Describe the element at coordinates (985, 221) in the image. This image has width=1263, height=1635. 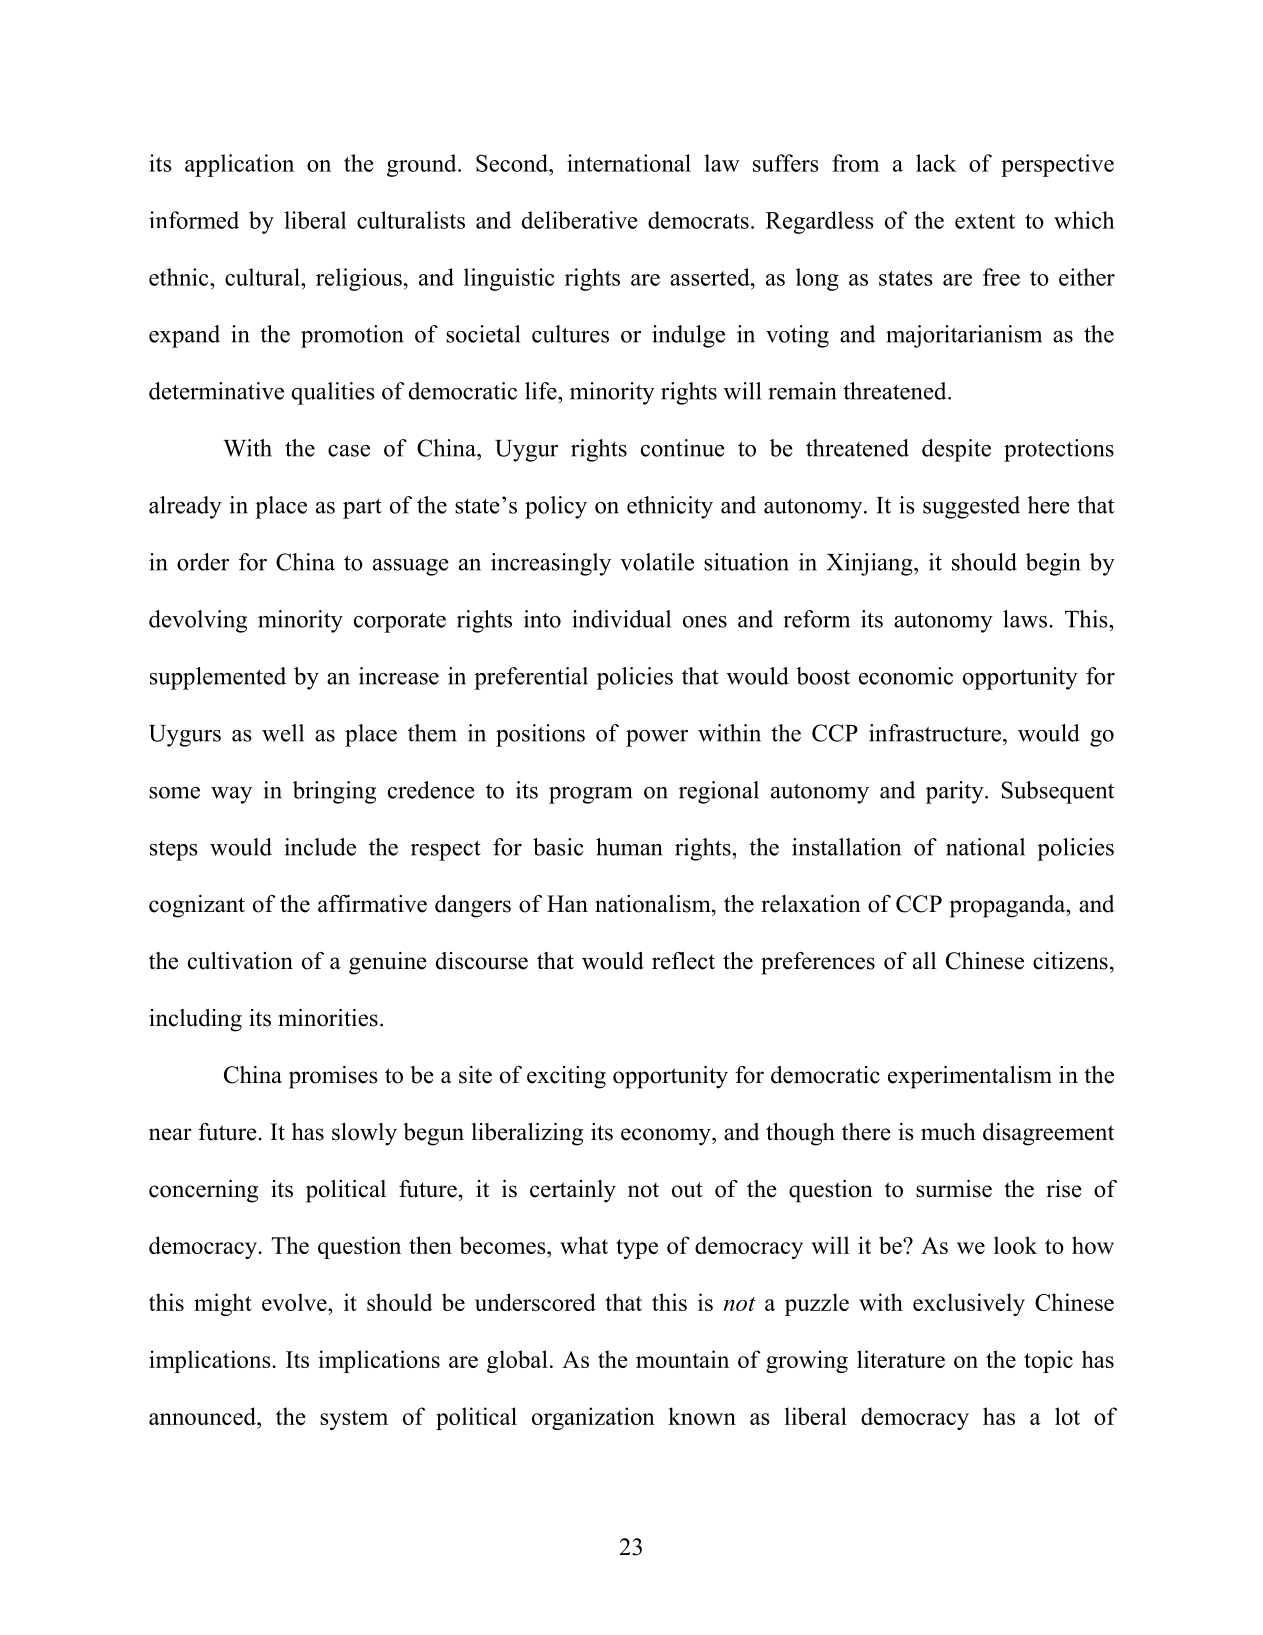
I see `extent` at that location.
